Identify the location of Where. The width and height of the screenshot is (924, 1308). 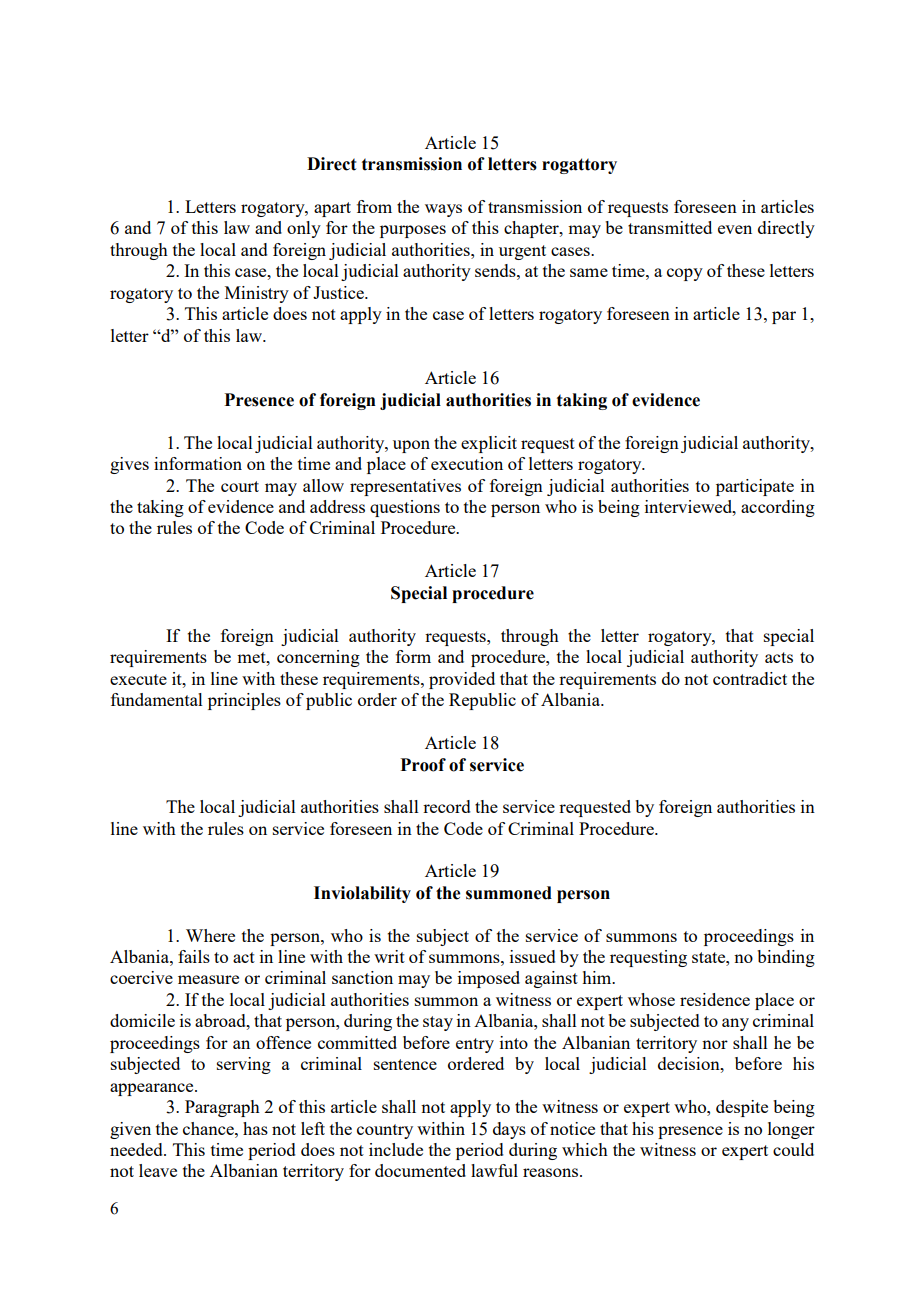
(210, 935).
